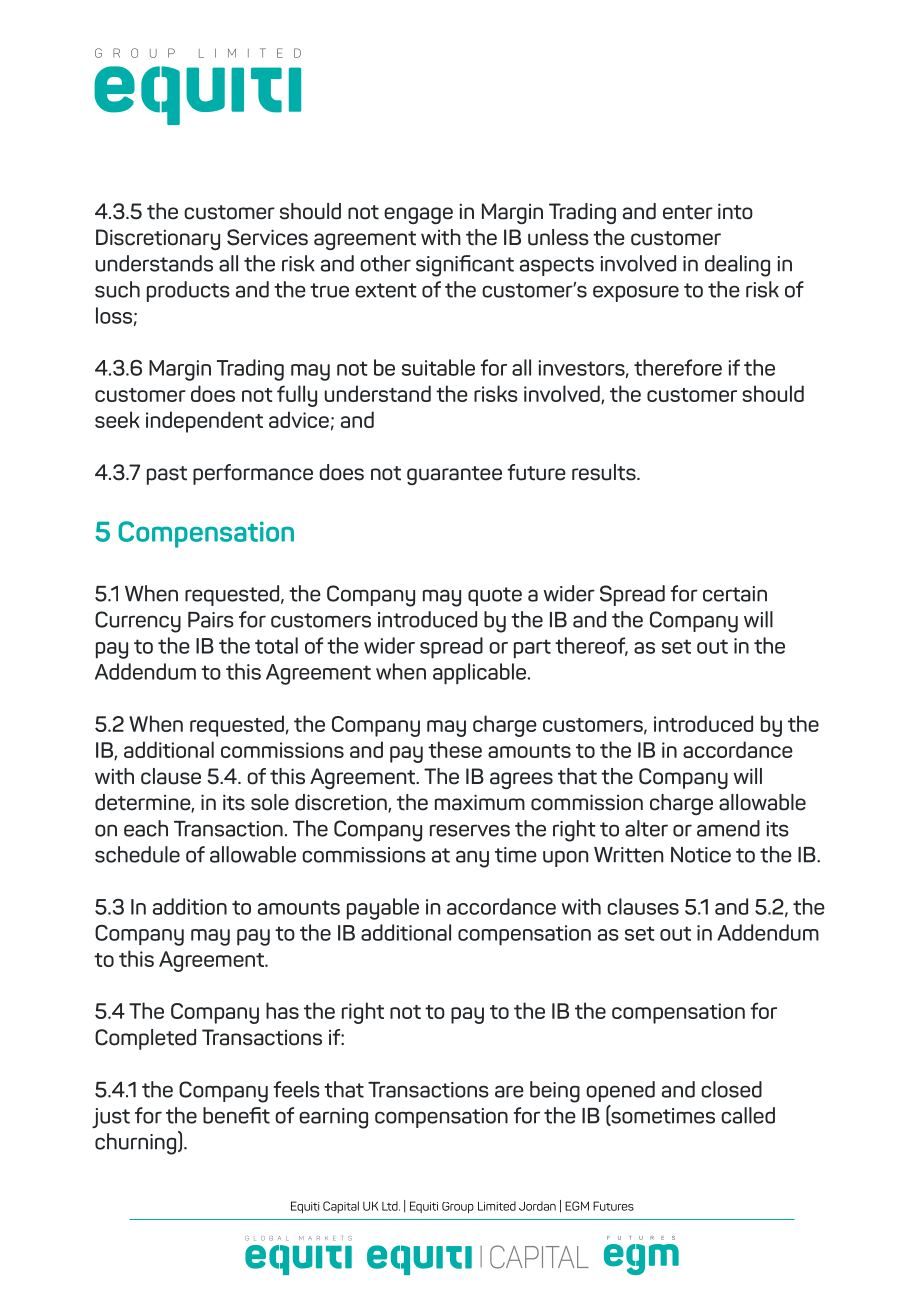 The width and height of the page is (924, 1308). Describe the element at coordinates (605, 472) in the page. I see `results` at that location.
